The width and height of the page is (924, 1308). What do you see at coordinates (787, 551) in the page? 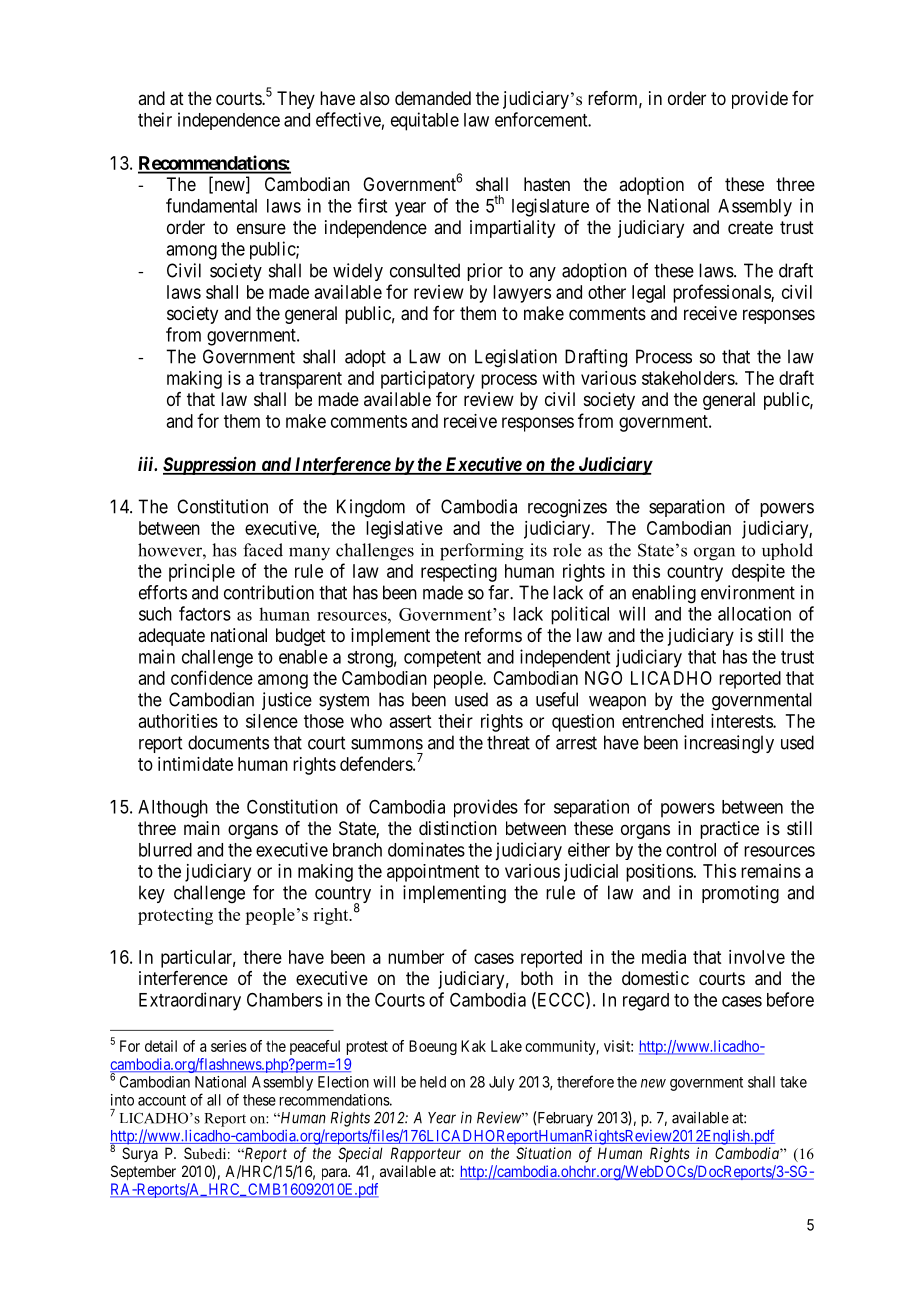
I see `uphold` at bounding box center [787, 551].
